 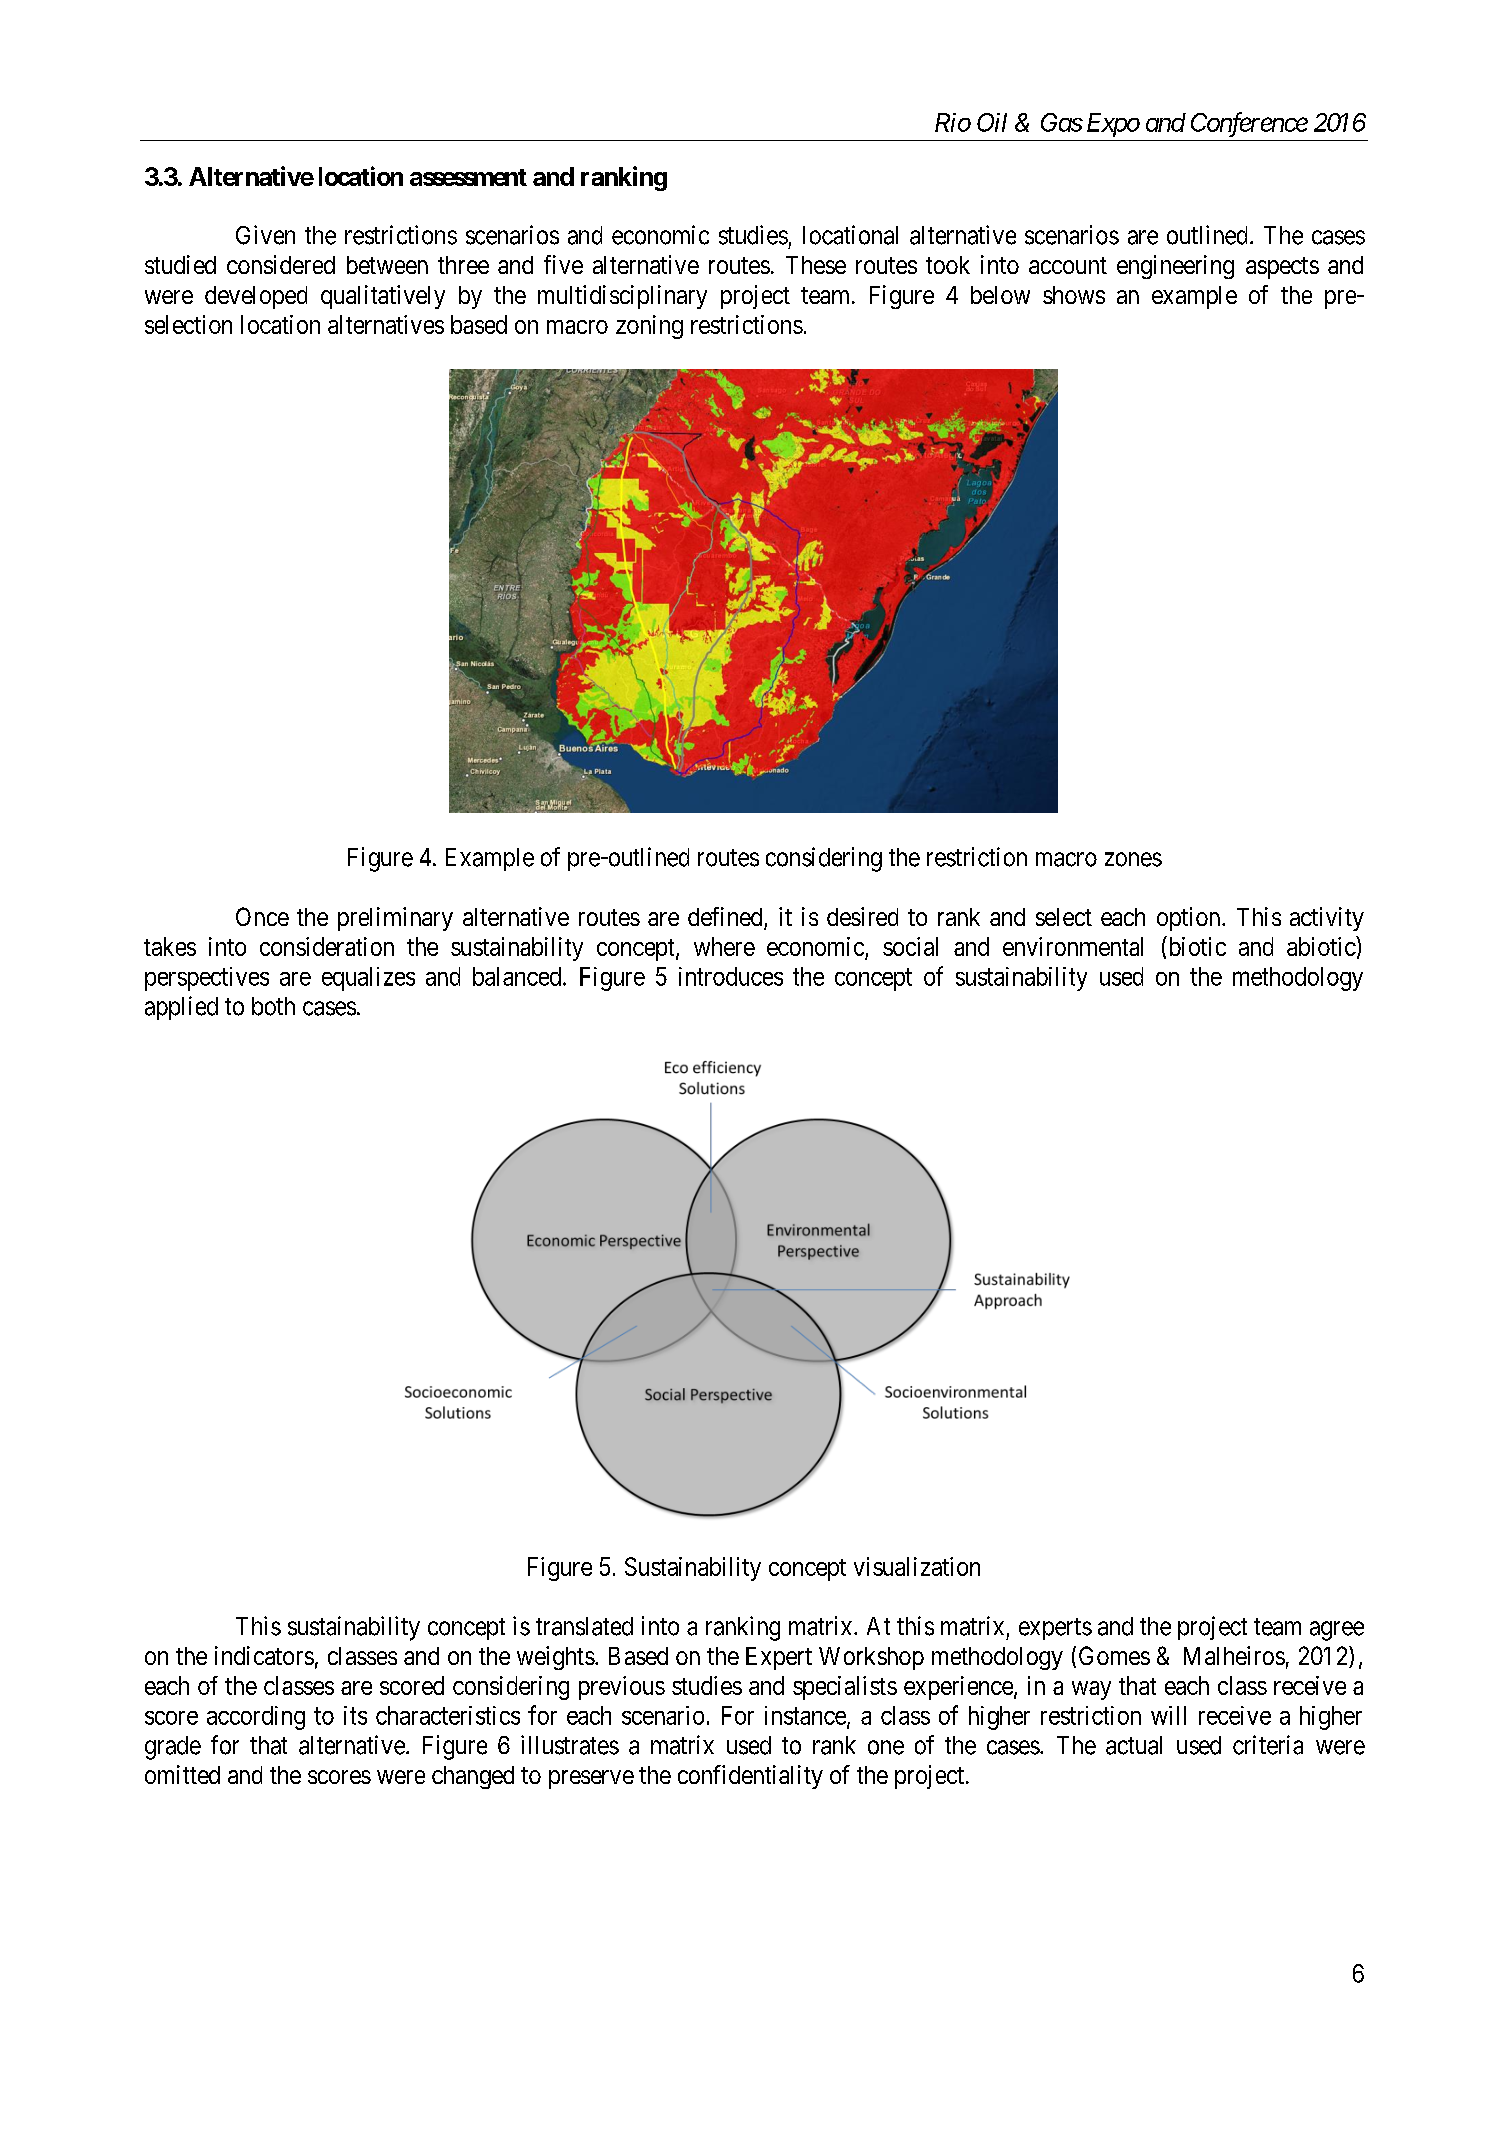 I want to click on visualization, so click(x=917, y=1566).
